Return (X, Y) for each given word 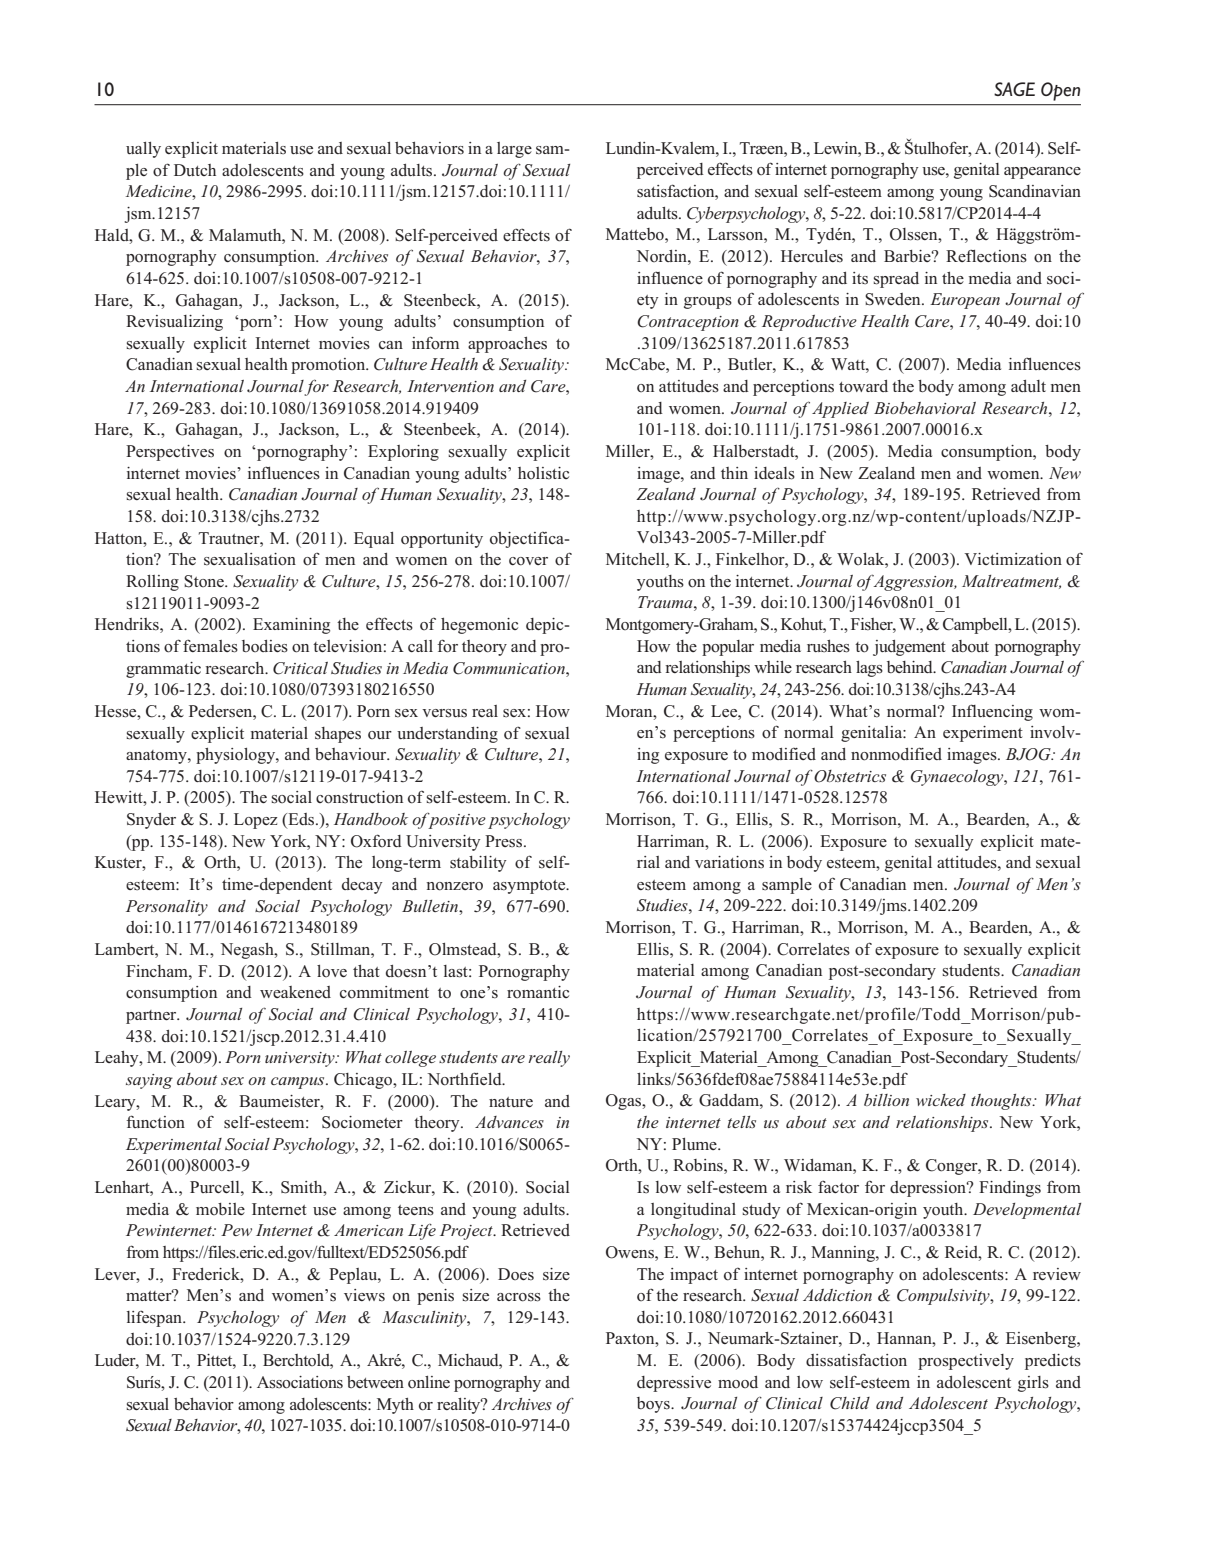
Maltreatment (1011, 582)
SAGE (1014, 89)
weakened (295, 992)
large (514, 150)
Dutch (195, 170)
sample (787, 886)
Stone (205, 581)
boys (654, 1405)
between (375, 1382)
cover (528, 561)
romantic (538, 992)
